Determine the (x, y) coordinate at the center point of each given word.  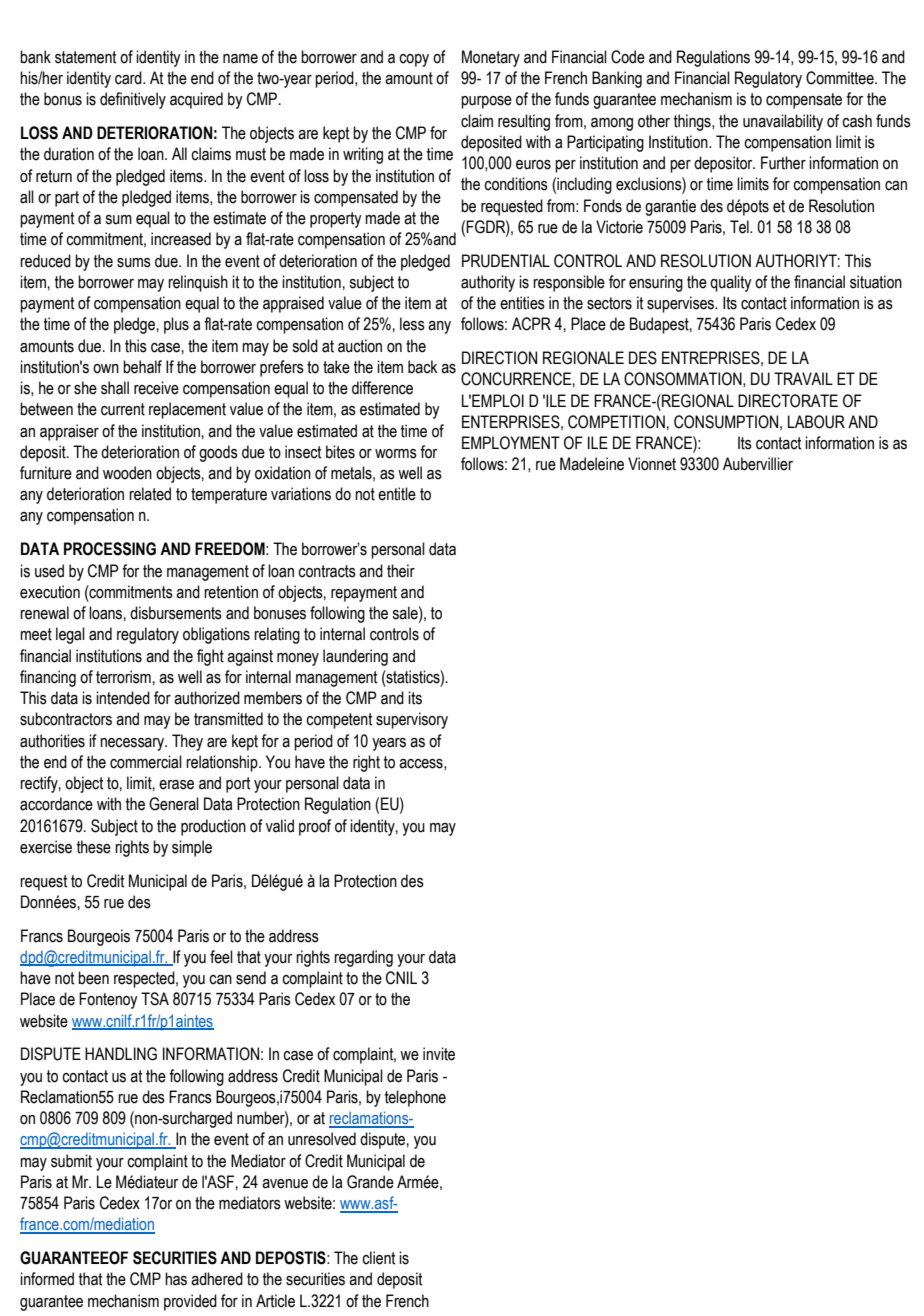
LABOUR (816, 422)
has (176, 1279)
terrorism (123, 677)
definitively (133, 100)
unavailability (783, 122)
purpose (486, 102)
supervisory (412, 720)
